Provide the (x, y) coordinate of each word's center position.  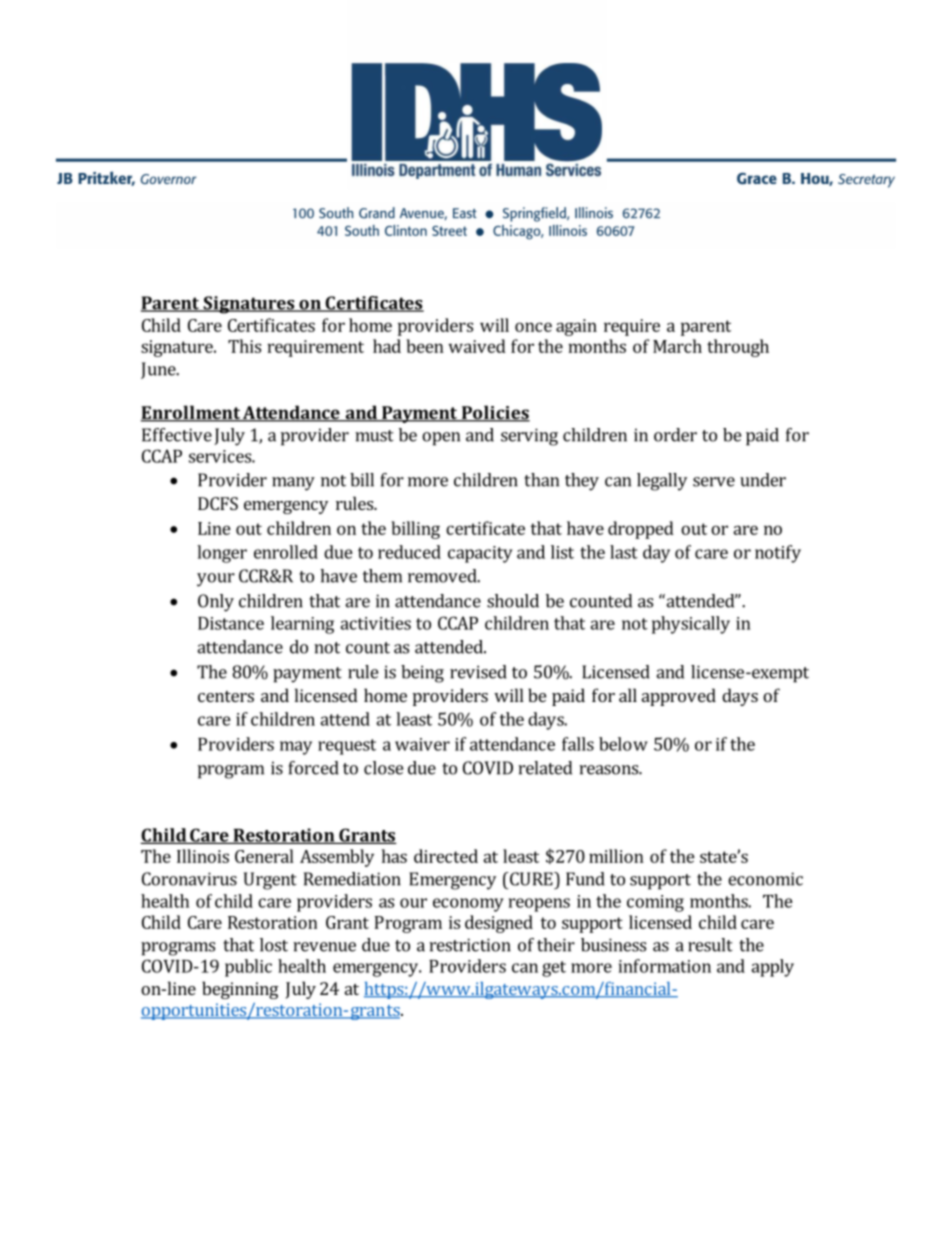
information (665, 966)
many (293, 484)
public (248, 968)
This (244, 346)
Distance (231, 623)
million (616, 856)
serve (714, 482)
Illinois (203, 856)
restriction (470, 945)
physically (691, 625)
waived (477, 346)
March (677, 346)
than (541, 480)
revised (478, 672)
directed (446, 856)
